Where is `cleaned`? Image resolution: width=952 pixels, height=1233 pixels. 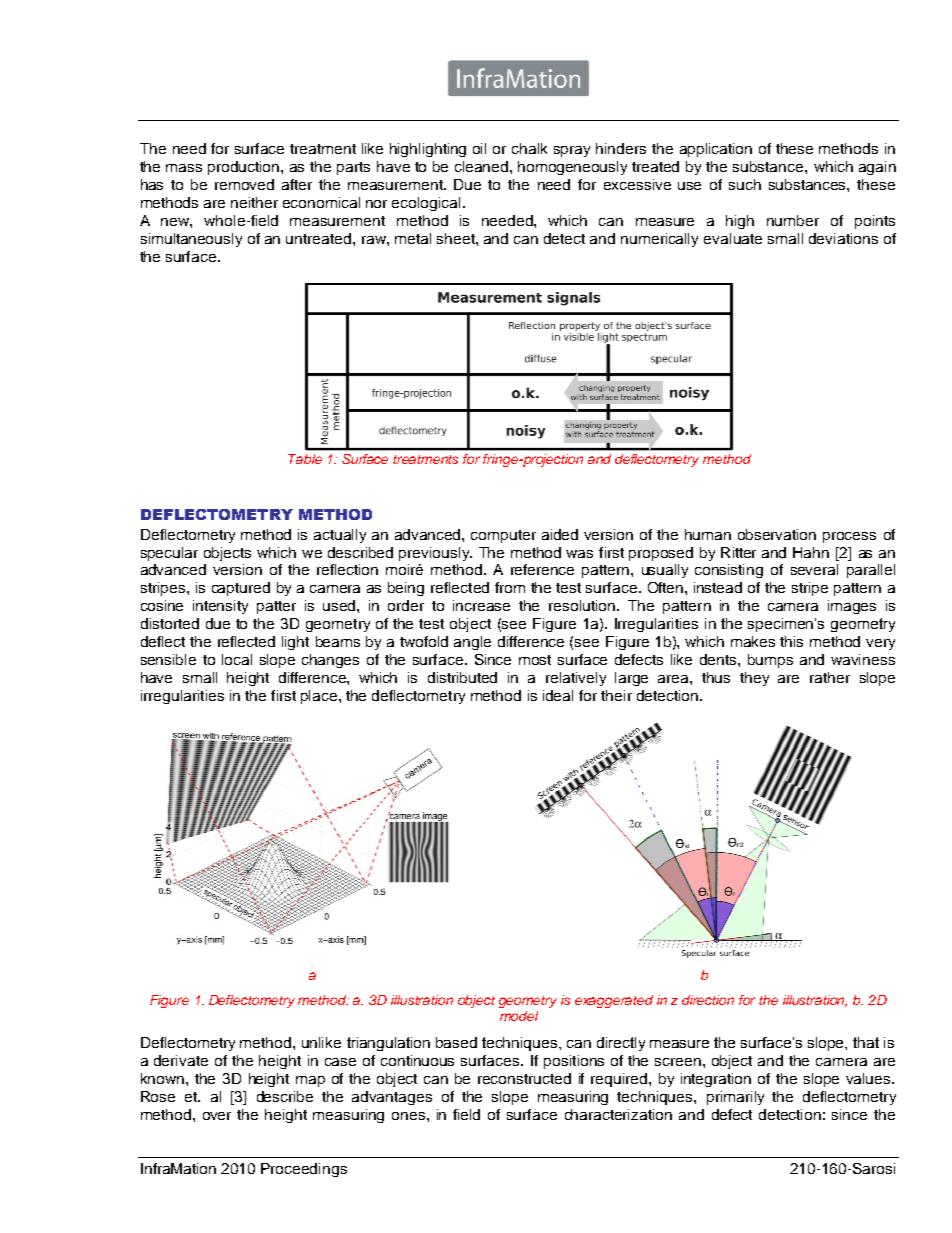
cleaned is located at coordinates (483, 166).
